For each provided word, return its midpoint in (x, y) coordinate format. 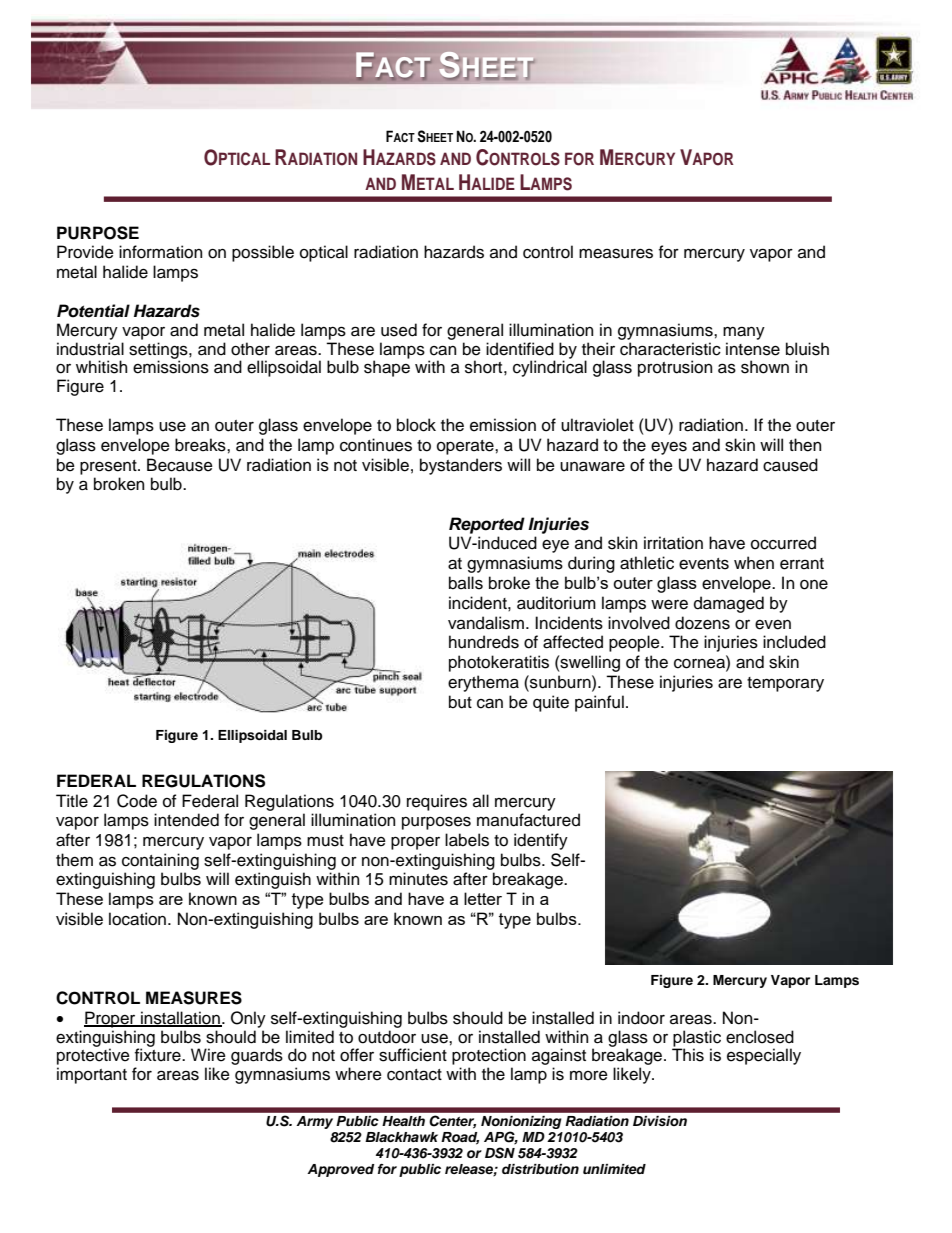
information (160, 252)
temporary (785, 684)
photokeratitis (499, 663)
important (92, 1075)
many (744, 333)
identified (520, 349)
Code (137, 801)
